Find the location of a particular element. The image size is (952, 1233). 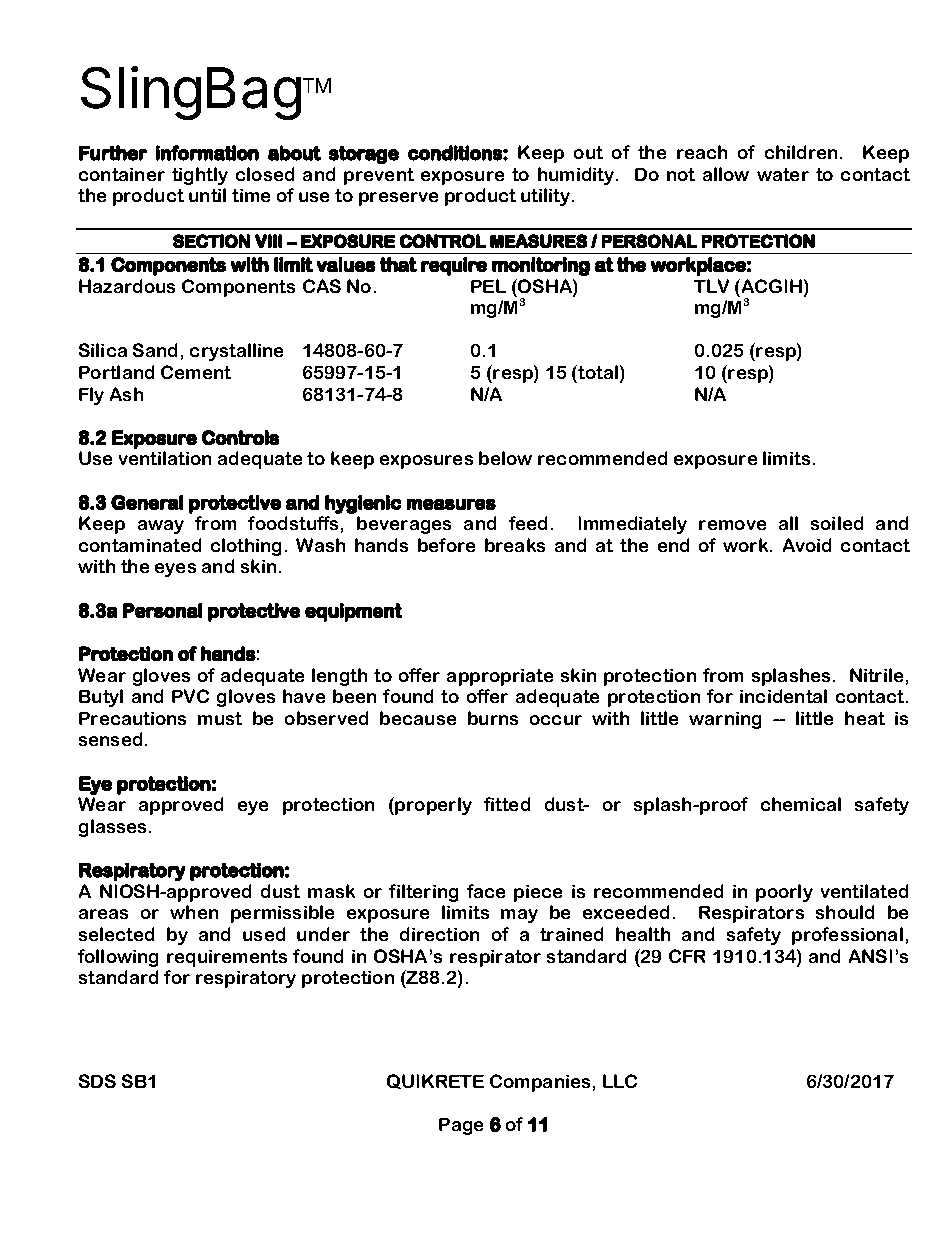

utility is located at coordinates (545, 197).
